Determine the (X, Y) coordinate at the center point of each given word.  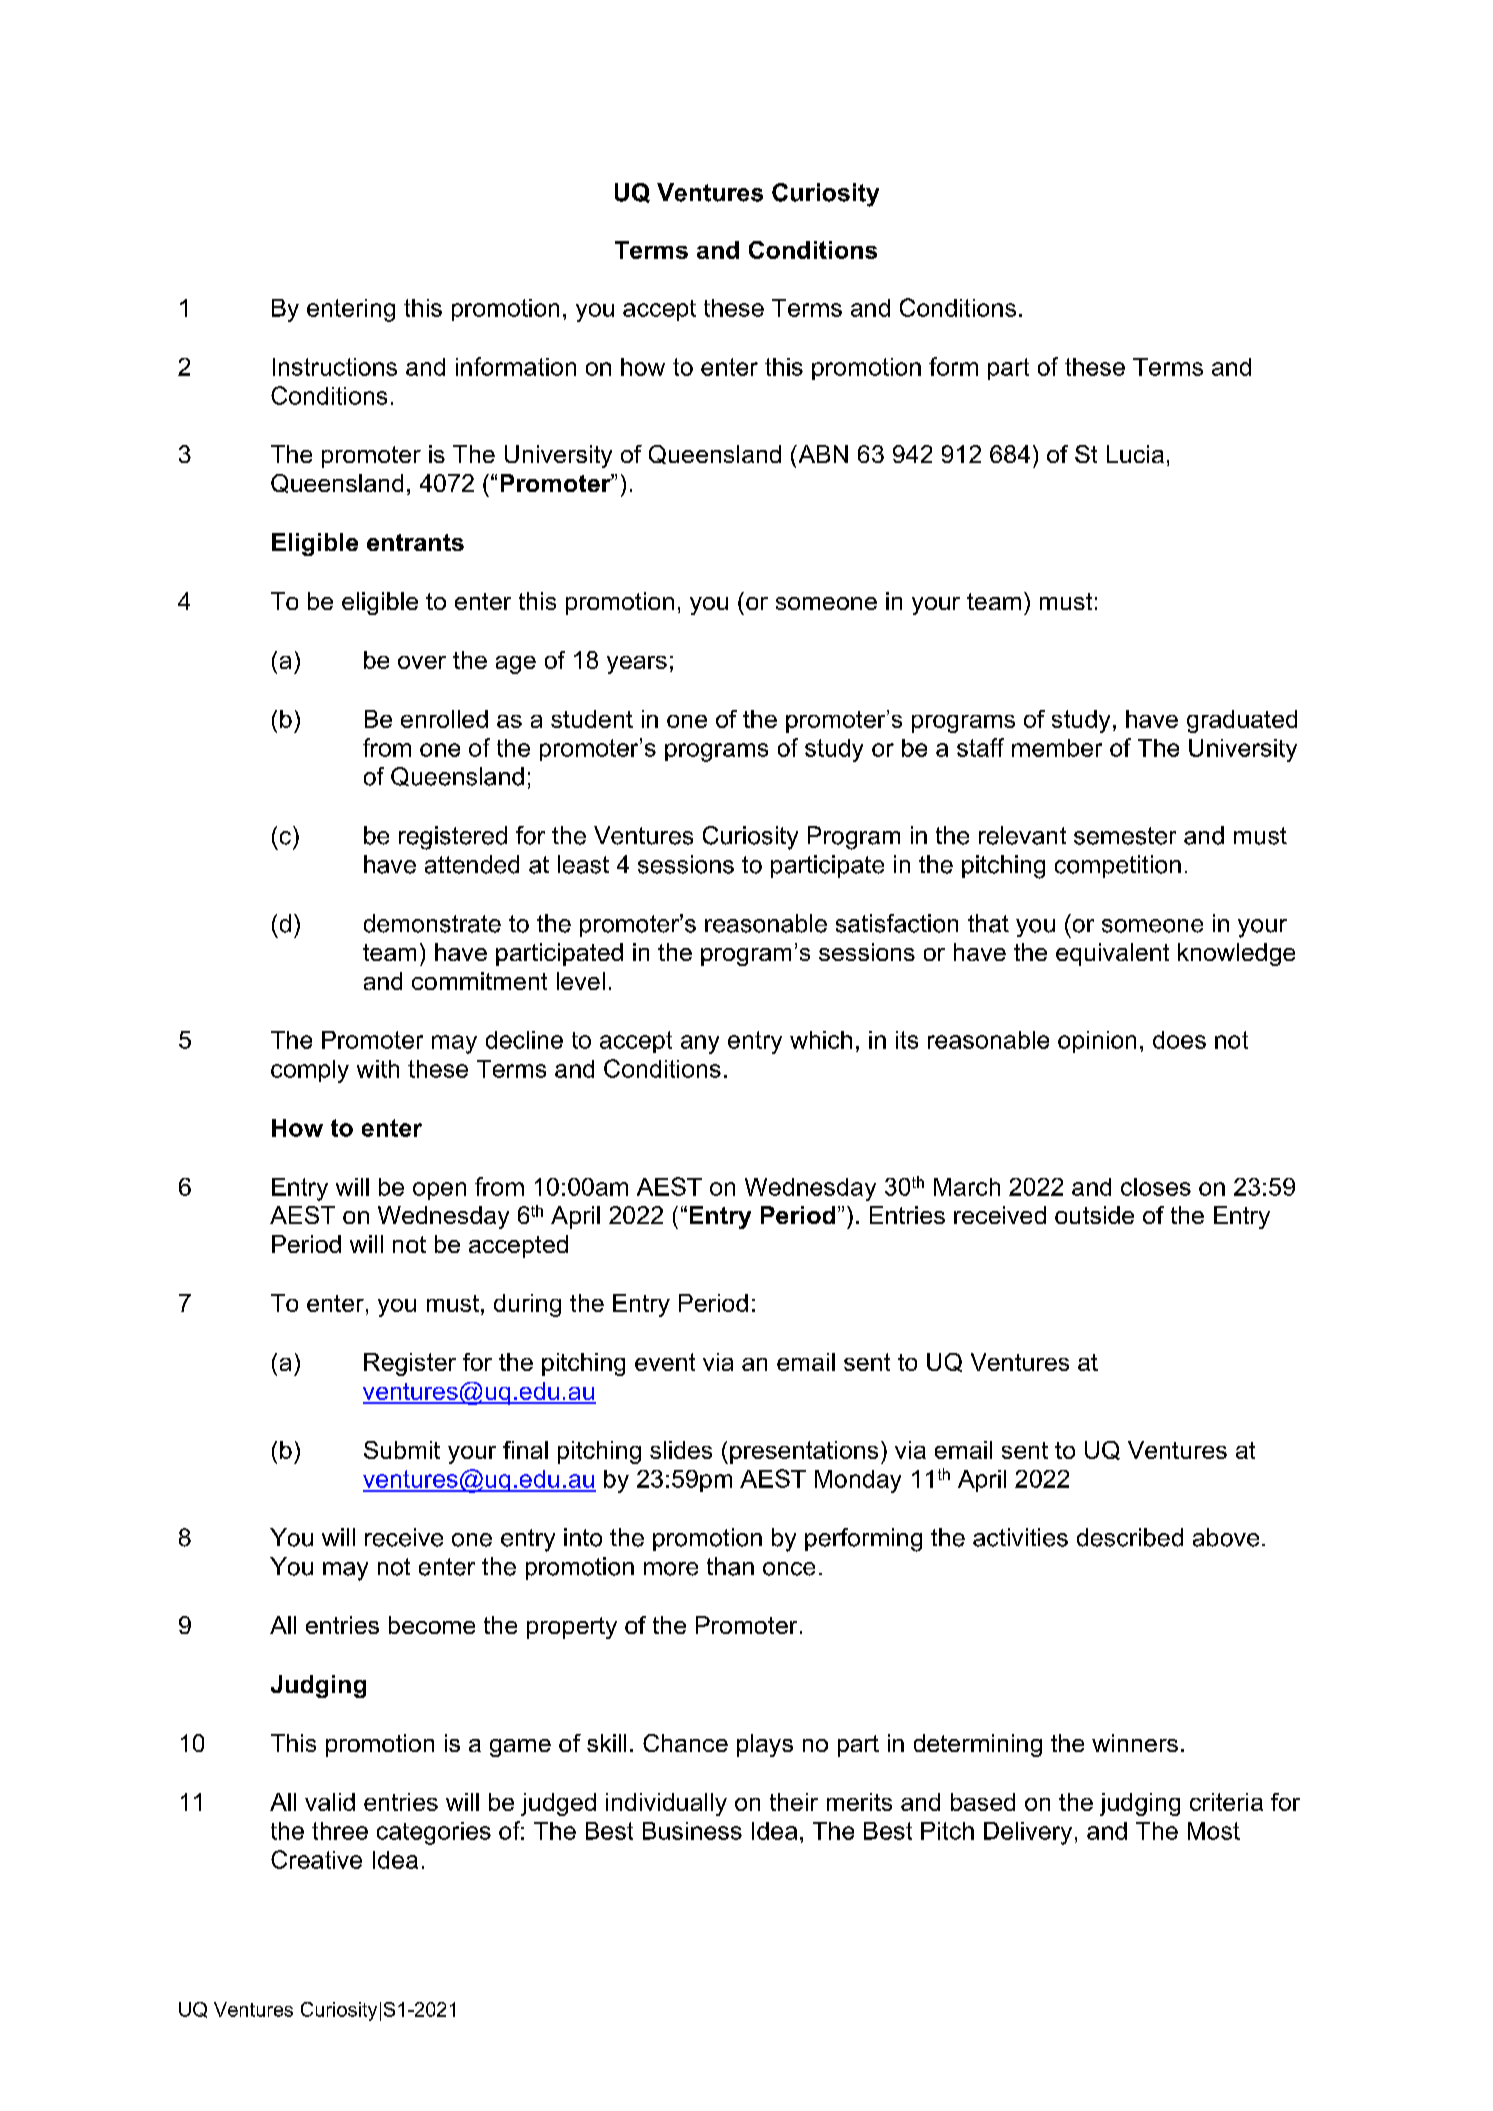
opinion (1097, 1042)
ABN (822, 454)
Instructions (335, 367)
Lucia (1135, 454)
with (378, 1069)
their (794, 1802)
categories (434, 1833)
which (821, 1040)
